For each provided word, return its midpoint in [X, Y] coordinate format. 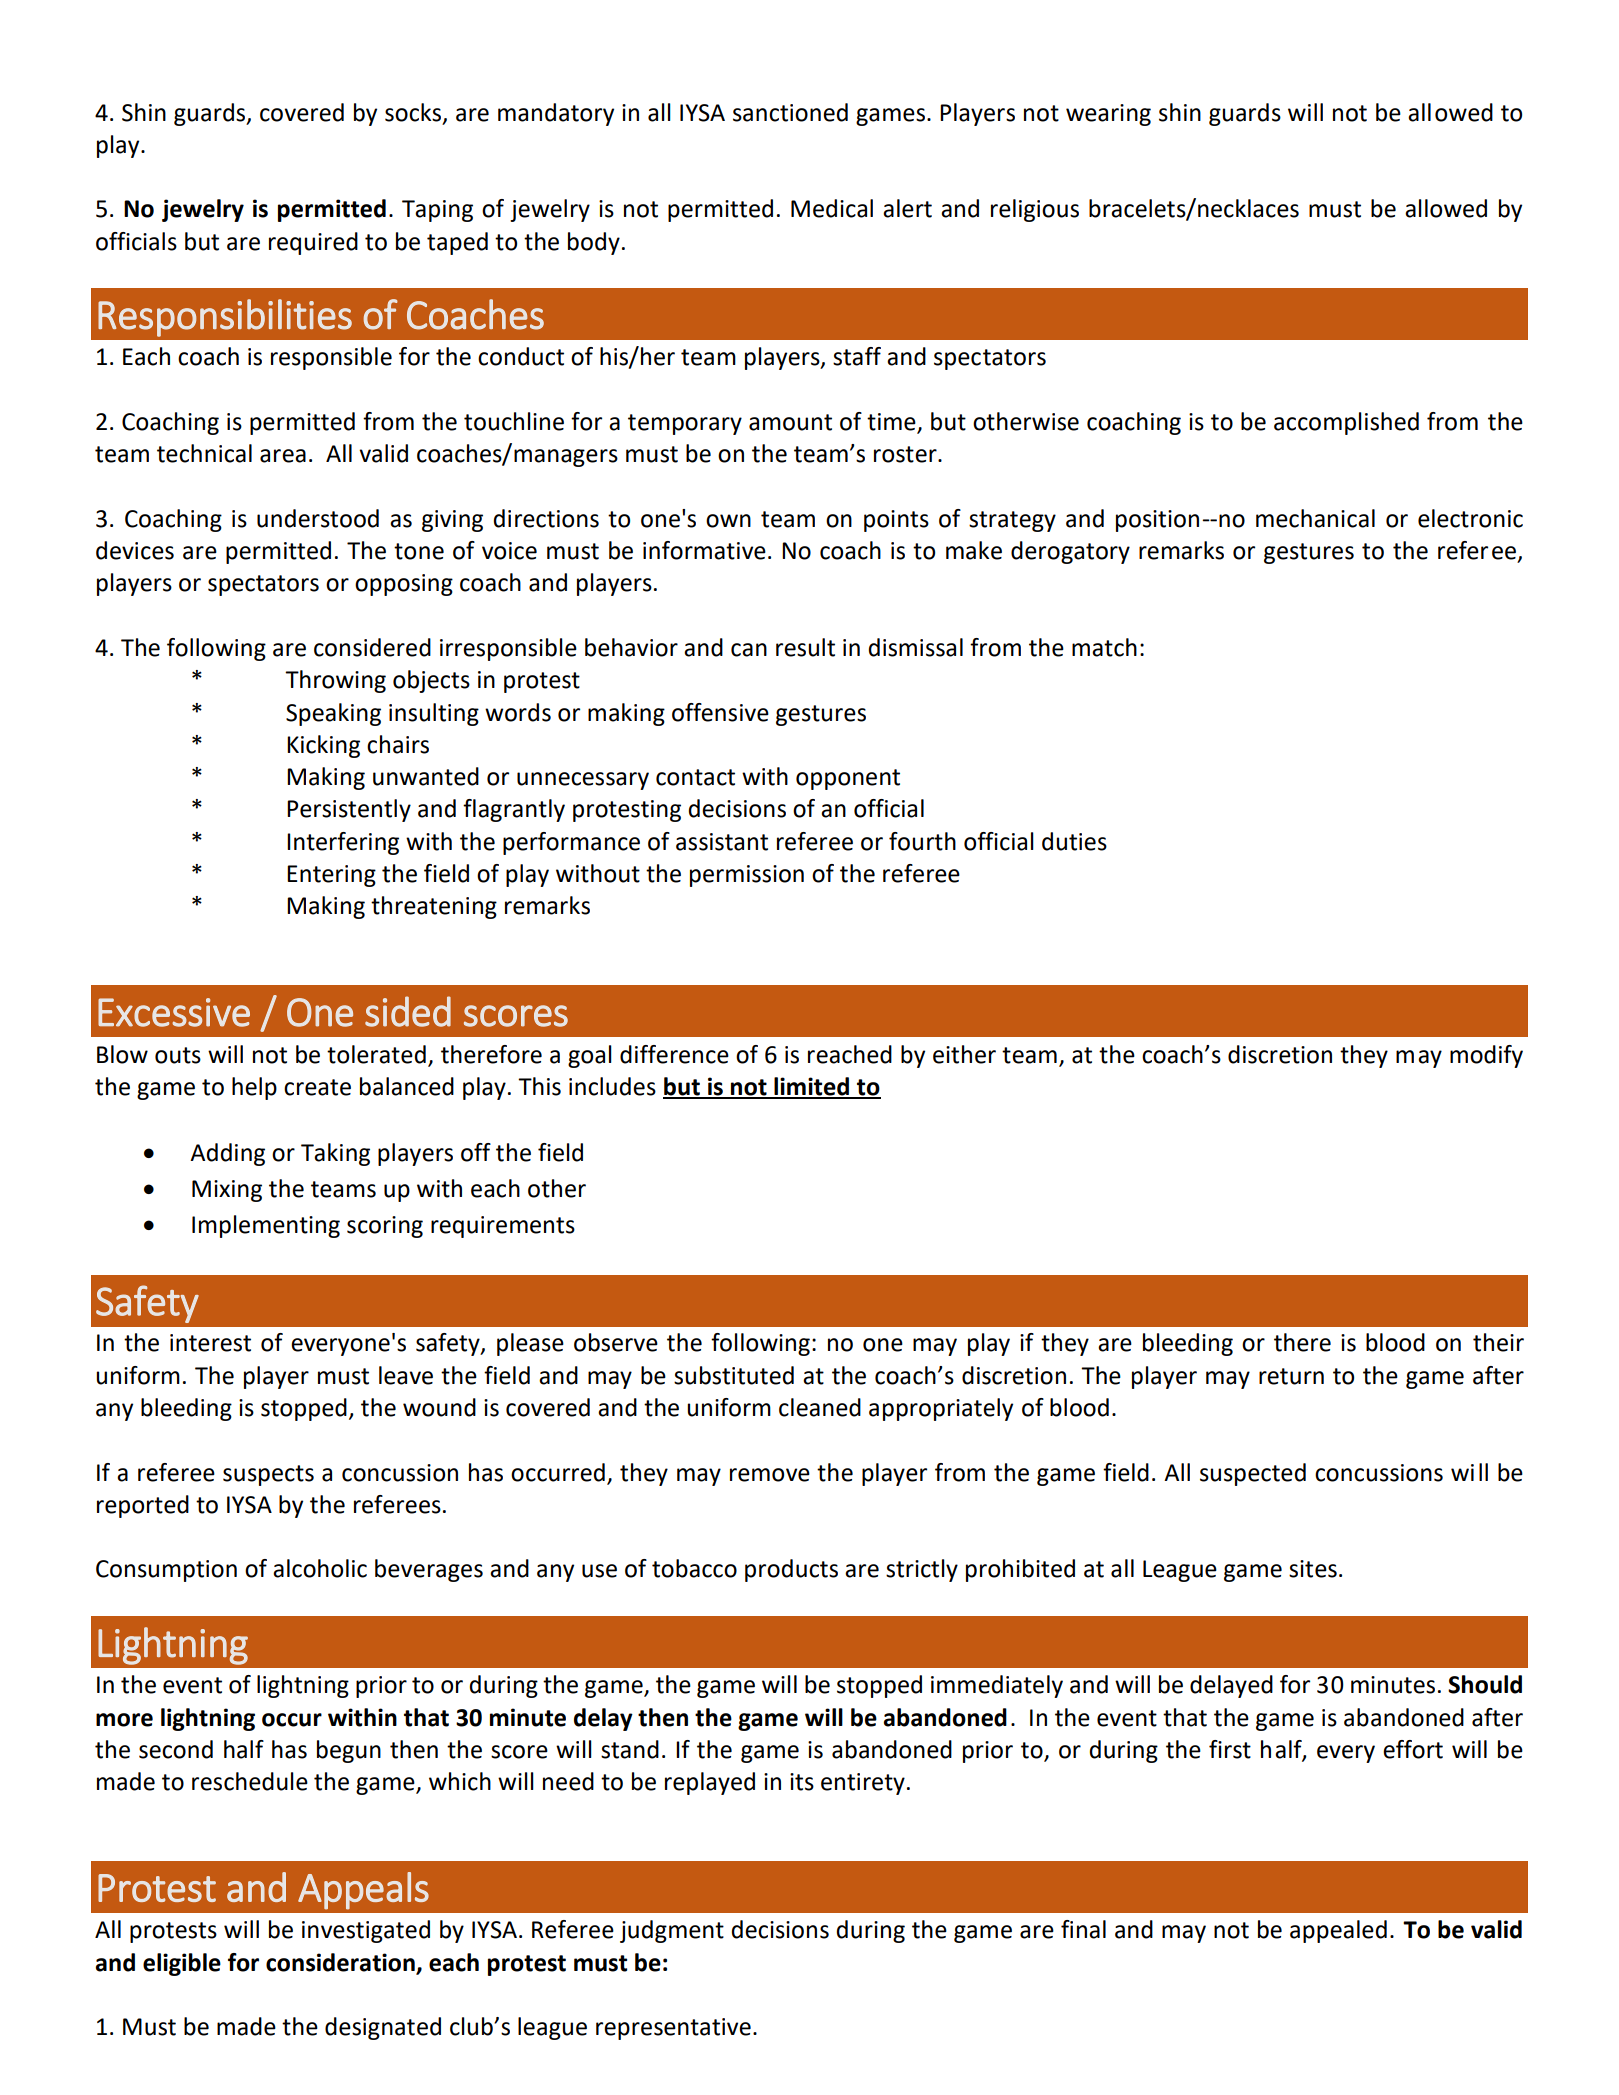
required [313, 243]
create [317, 1087]
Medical [832, 208]
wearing [1108, 115]
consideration [340, 1962]
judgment [672, 1931]
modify [1486, 1056]
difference [674, 1054]
